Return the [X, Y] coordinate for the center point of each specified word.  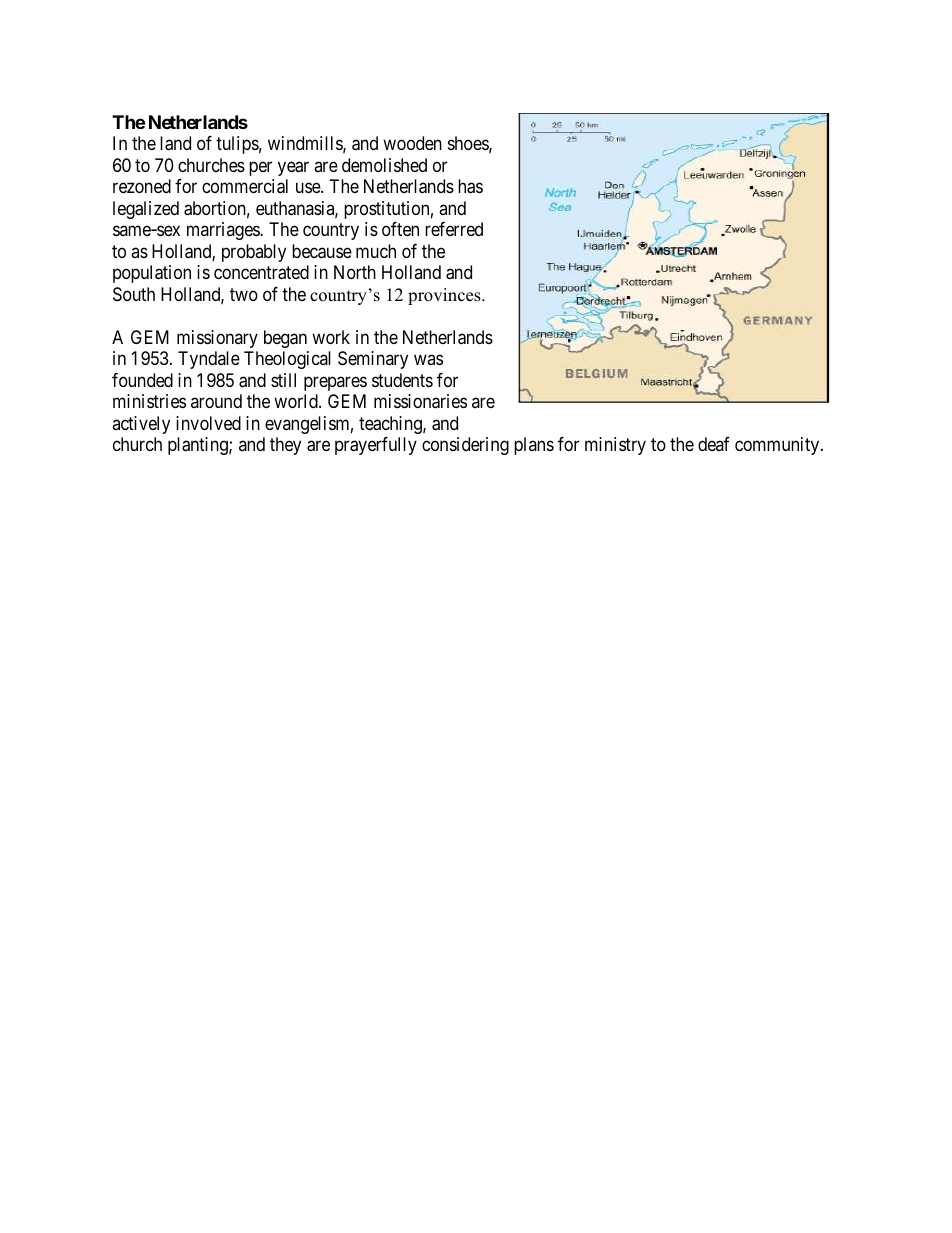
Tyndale [209, 360]
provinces [445, 296]
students [402, 380]
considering [465, 446]
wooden [412, 143]
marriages [224, 231]
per [260, 168]
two [244, 294]
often [400, 229]
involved [208, 423]
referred [454, 229]
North [355, 272]
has [470, 186]
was [428, 360]
